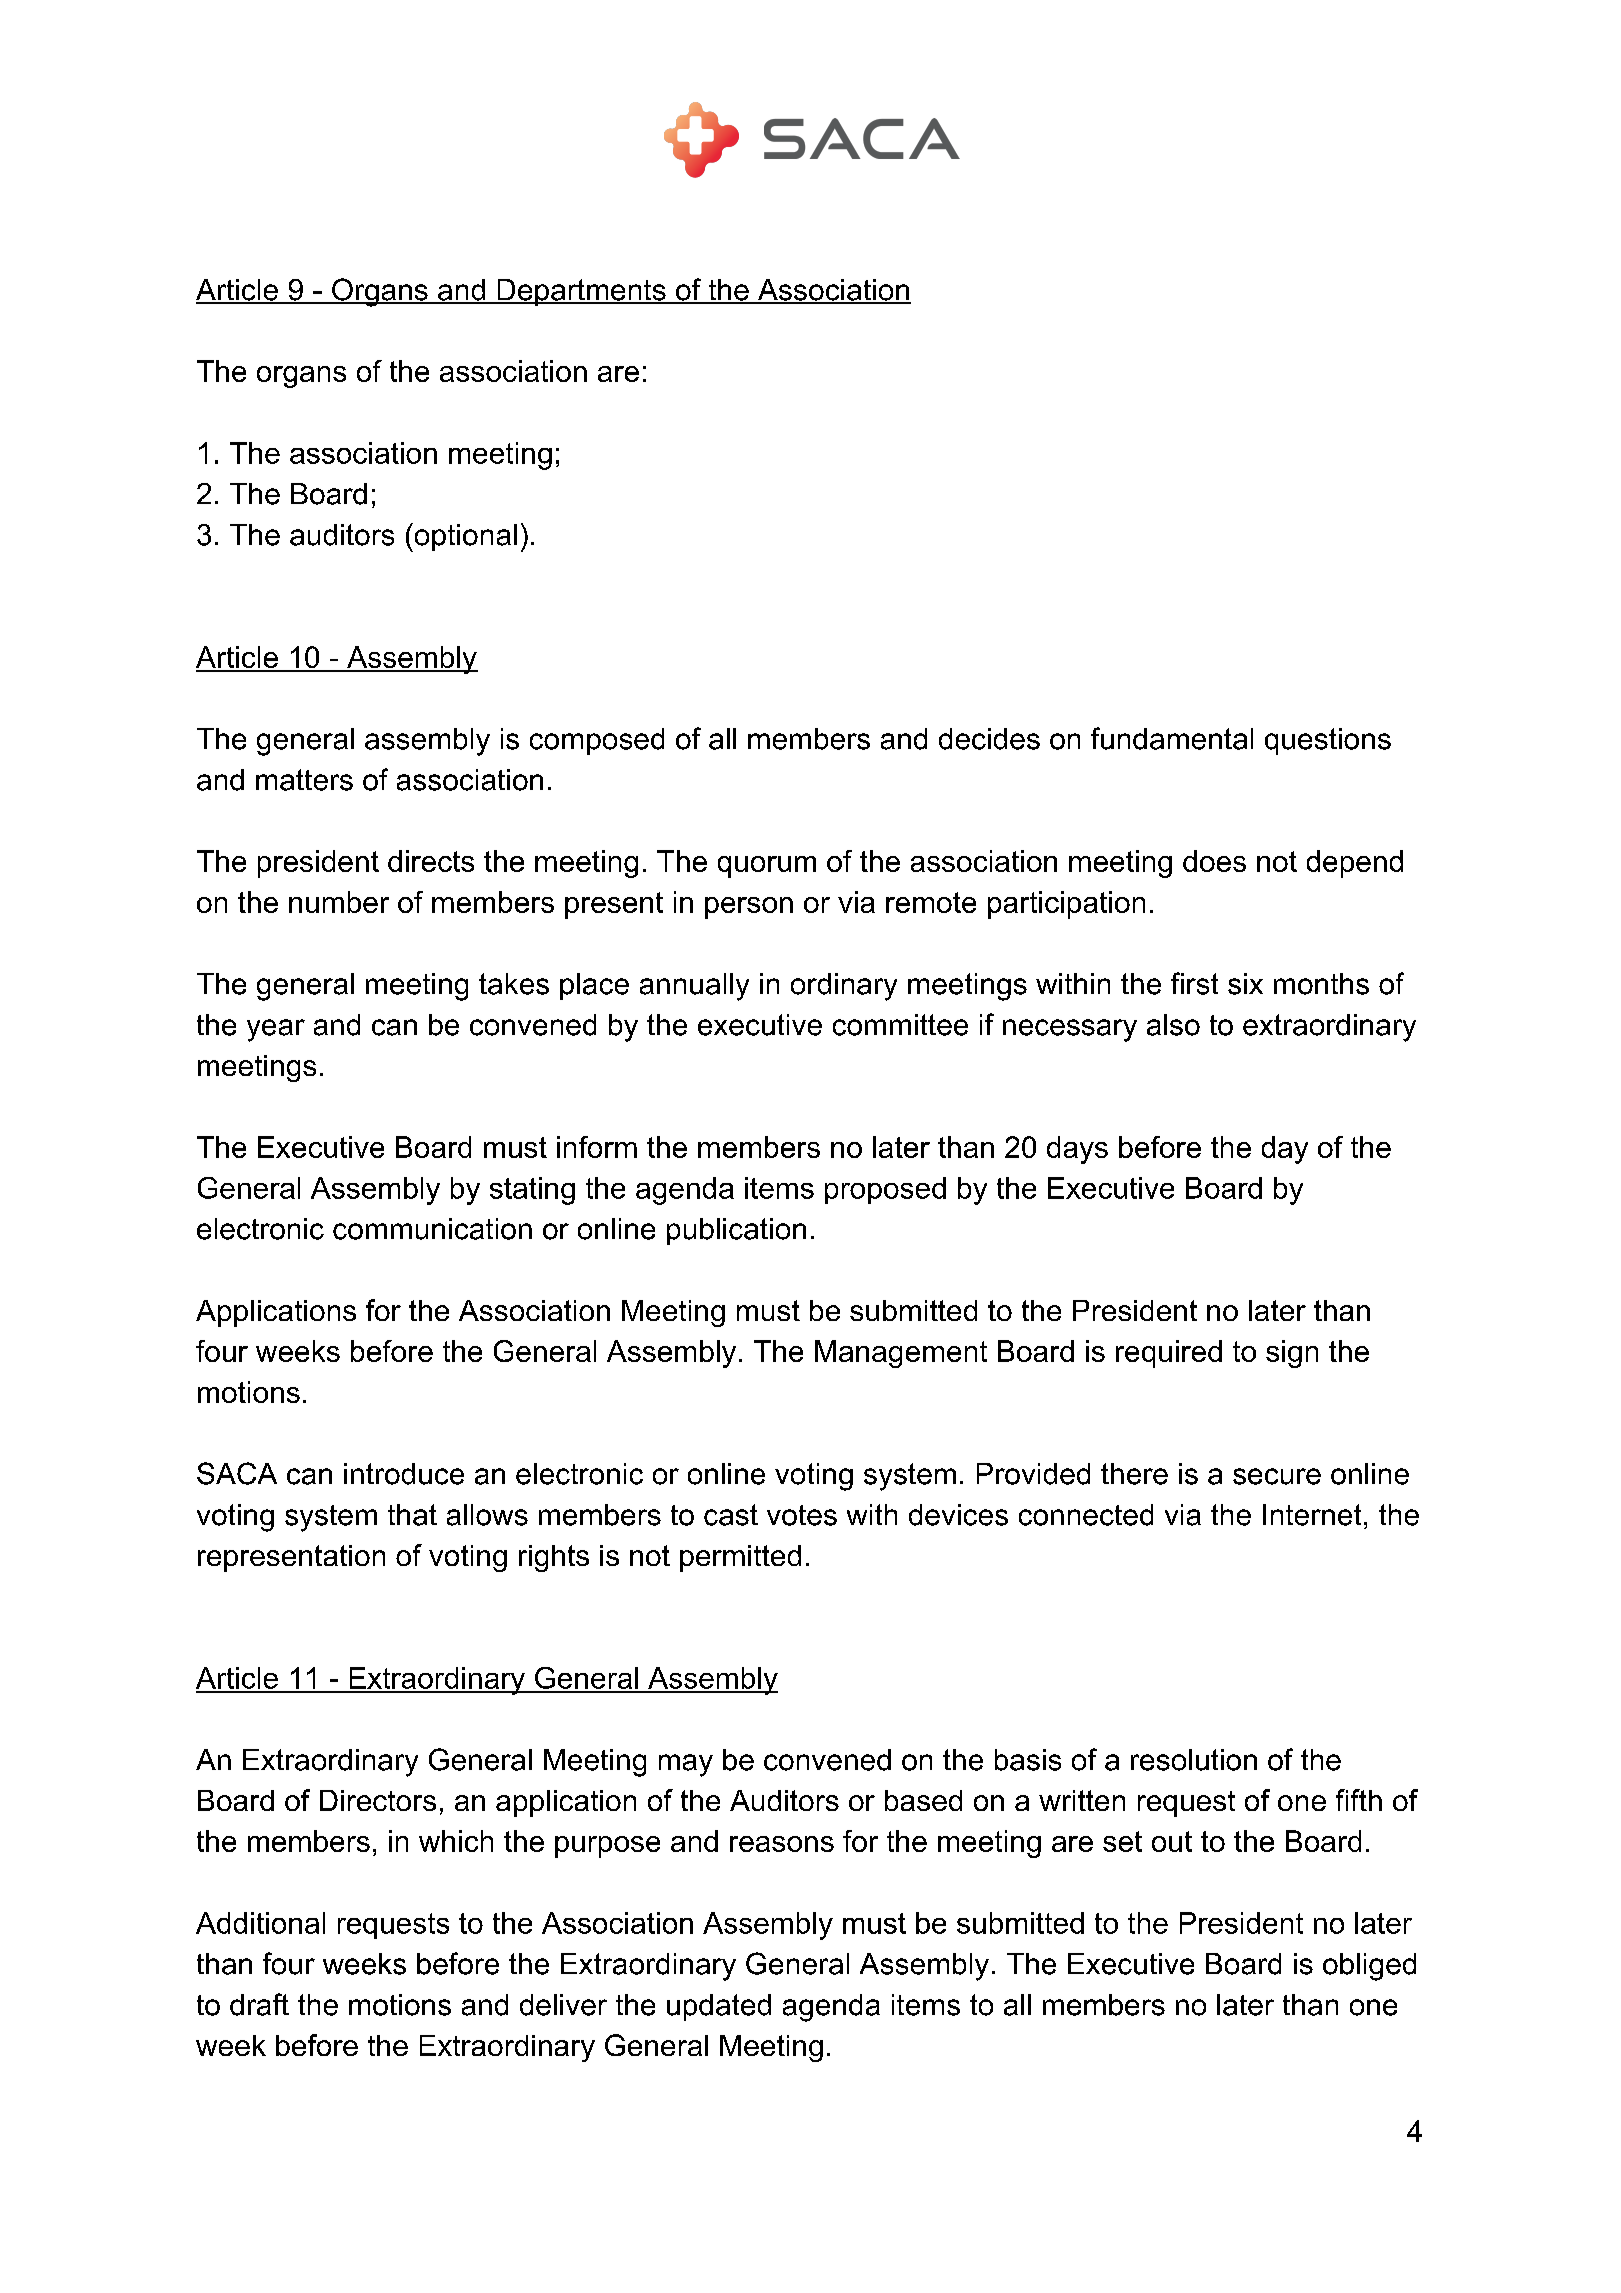 Image resolution: width=1621 pixels, height=2293 pixels. What do you see at coordinates (767, 867) in the screenshot?
I see `quorum` at bounding box center [767, 867].
